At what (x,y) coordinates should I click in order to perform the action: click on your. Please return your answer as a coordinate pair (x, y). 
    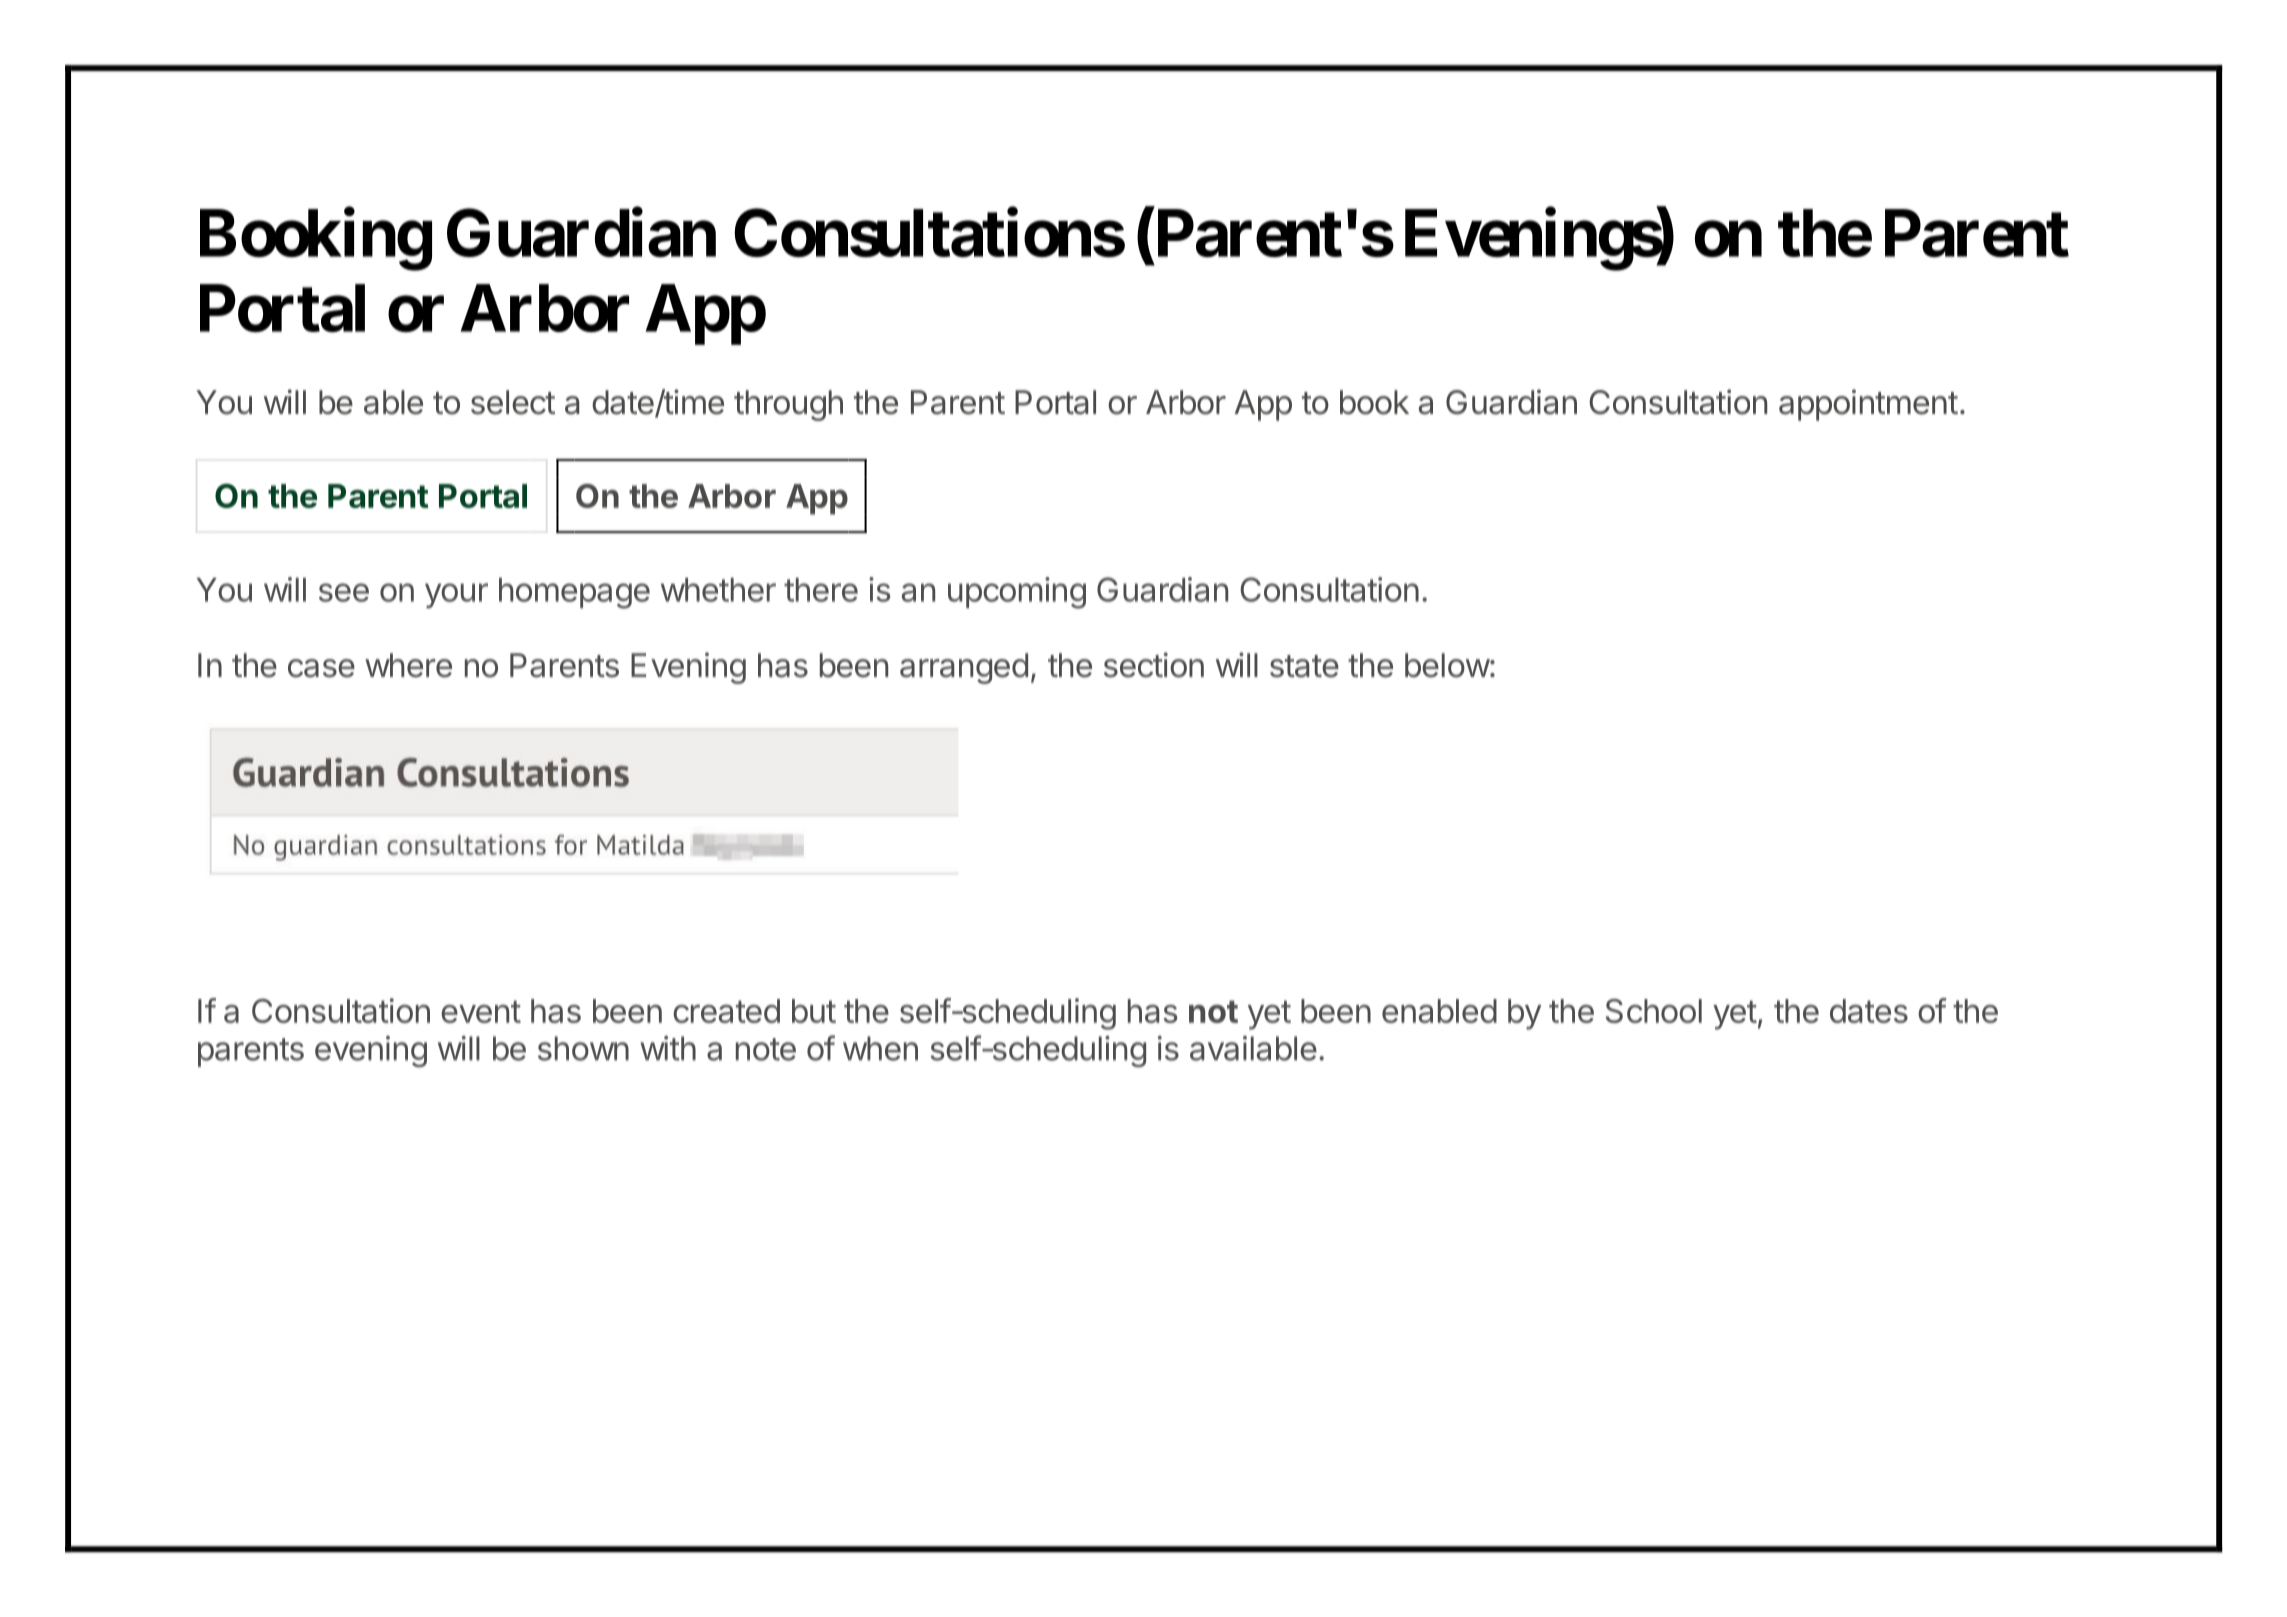
    Looking at the image, I should click on (456, 595).
